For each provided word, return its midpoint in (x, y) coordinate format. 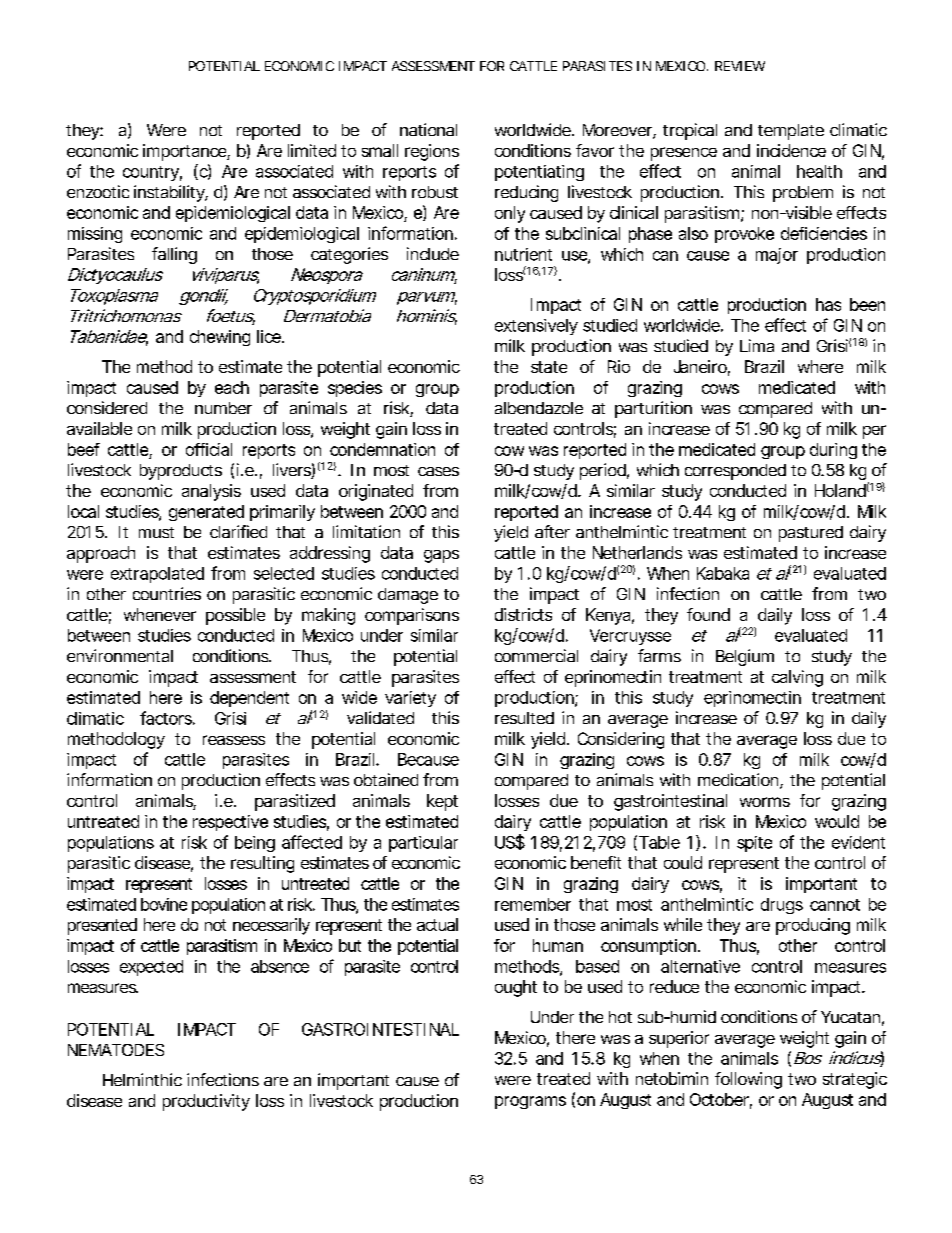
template (791, 132)
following (748, 1080)
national (428, 129)
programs (530, 1102)
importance (185, 152)
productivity (206, 1102)
